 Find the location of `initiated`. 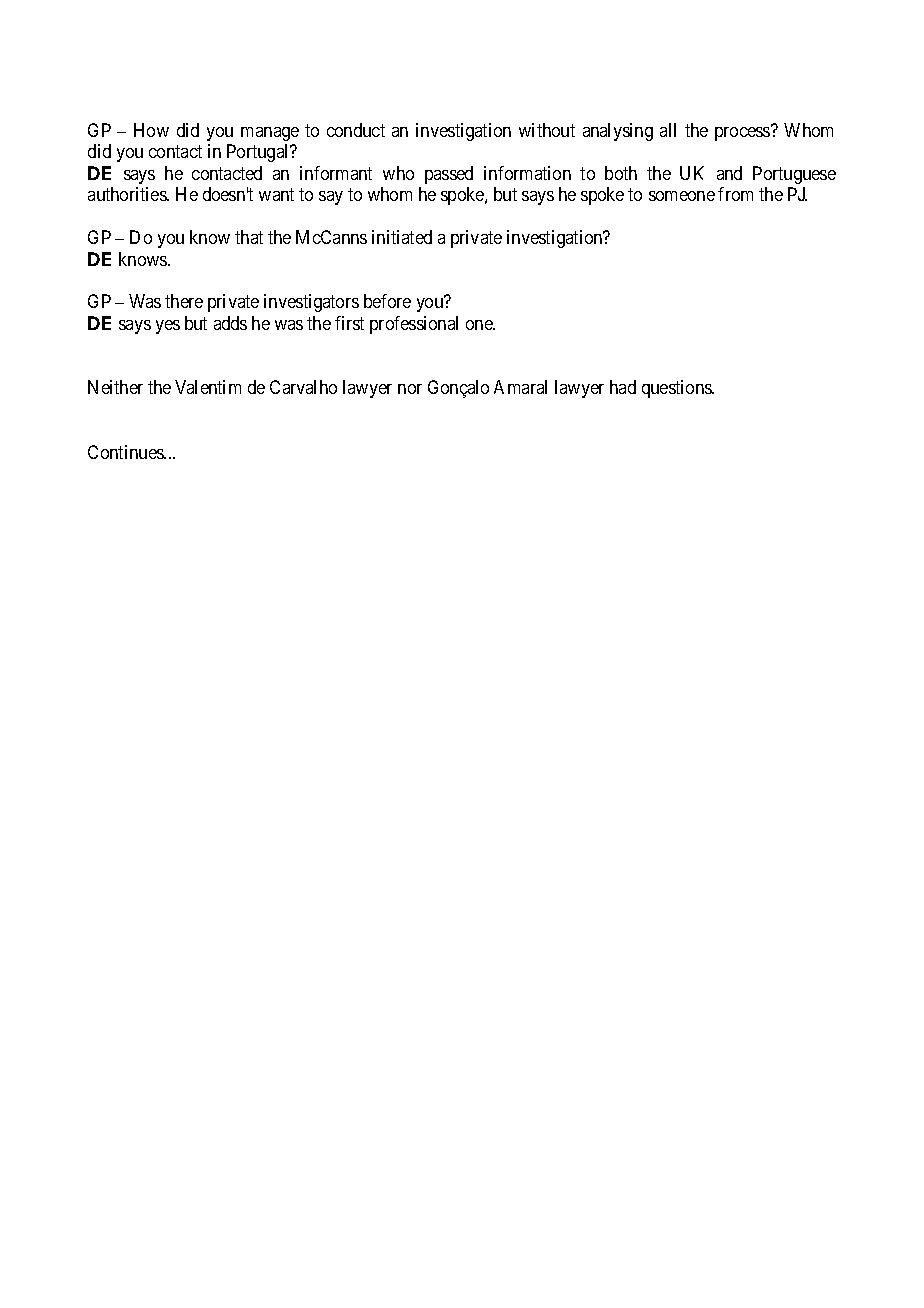

initiated is located at coordinates (402, 237).
